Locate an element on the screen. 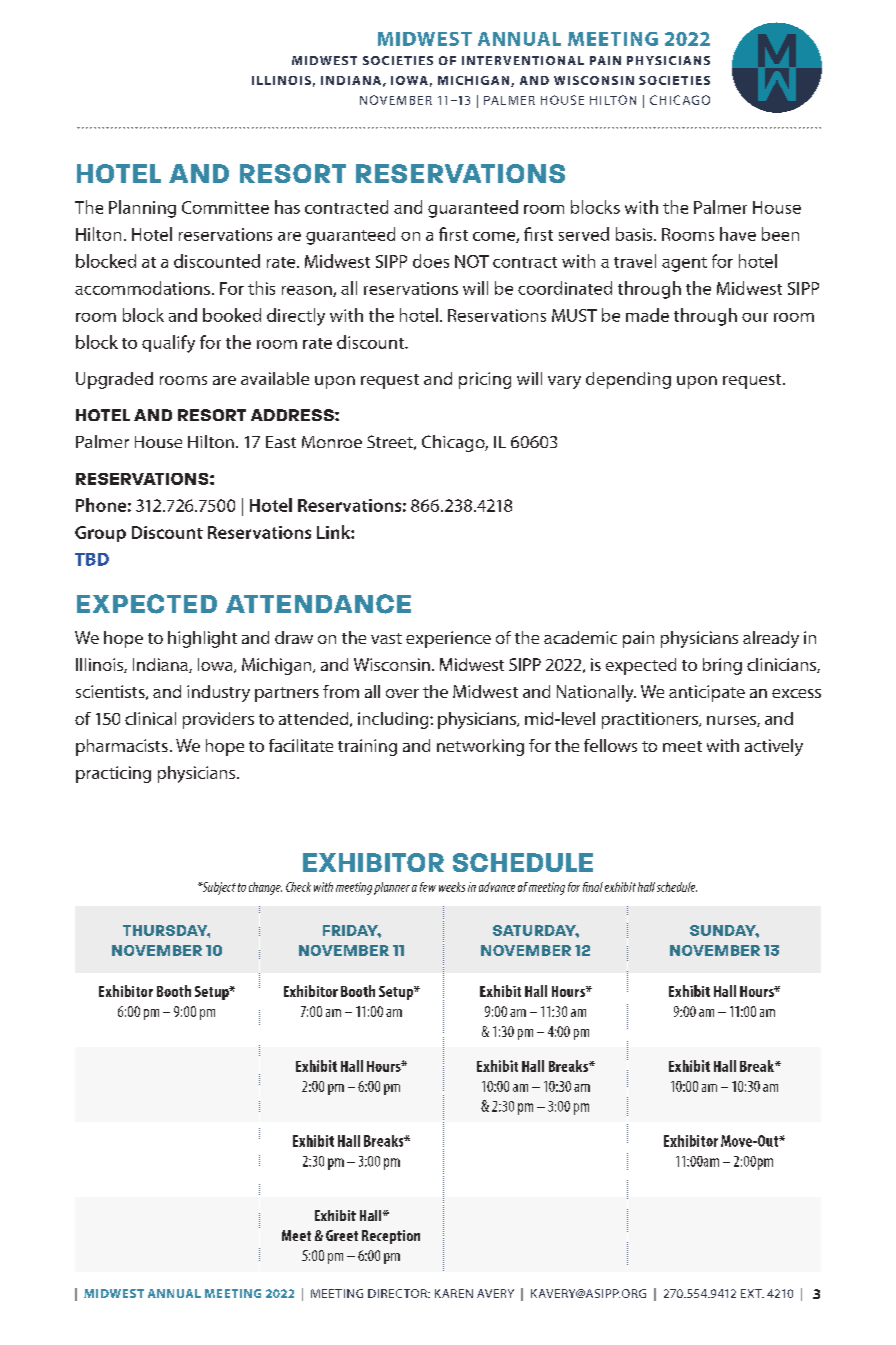 This screenshot has height=1345, width=896. Group is located at coordinates (100, 534).
